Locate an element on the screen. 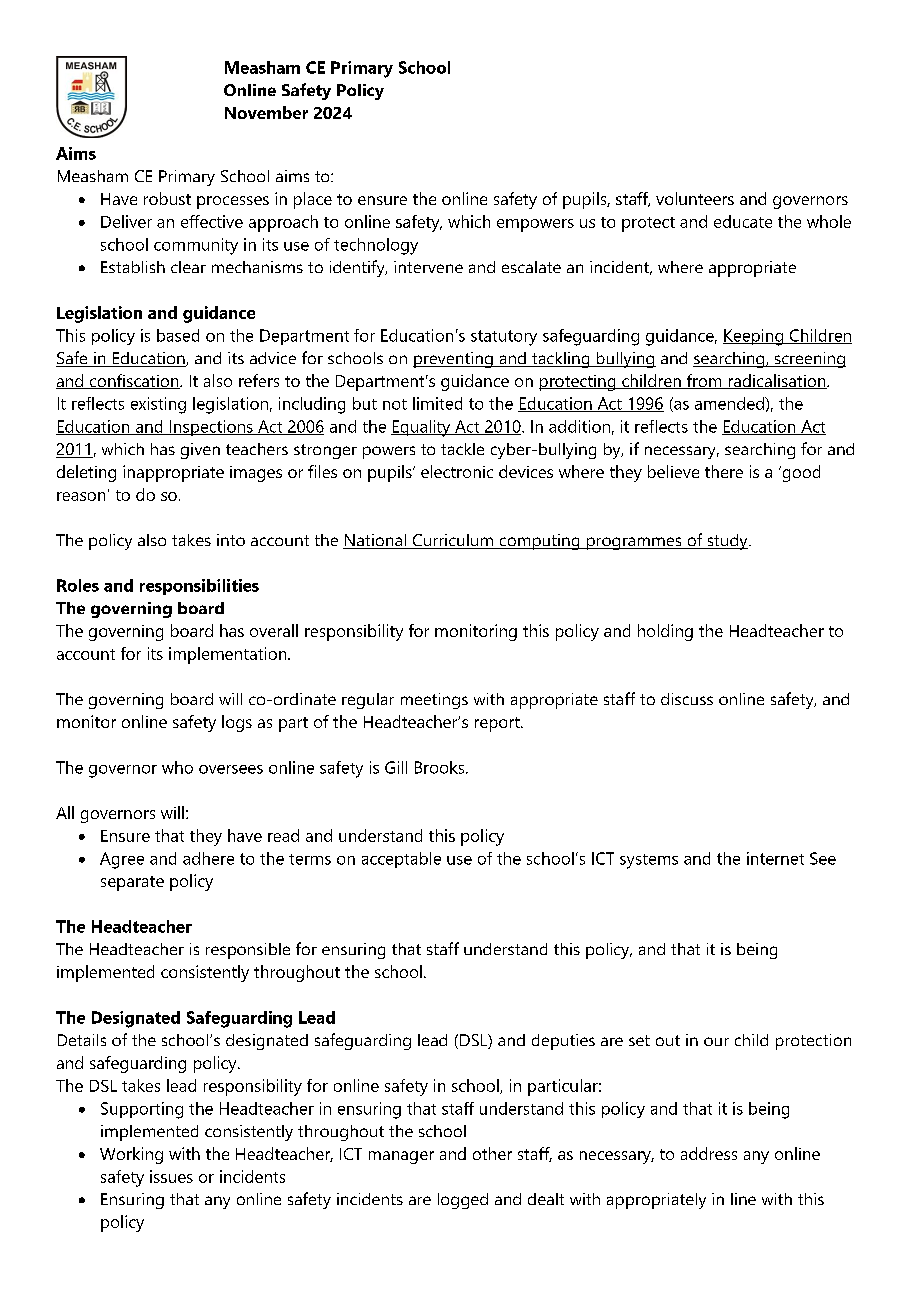  technology is located at coordinates (376, 246).
